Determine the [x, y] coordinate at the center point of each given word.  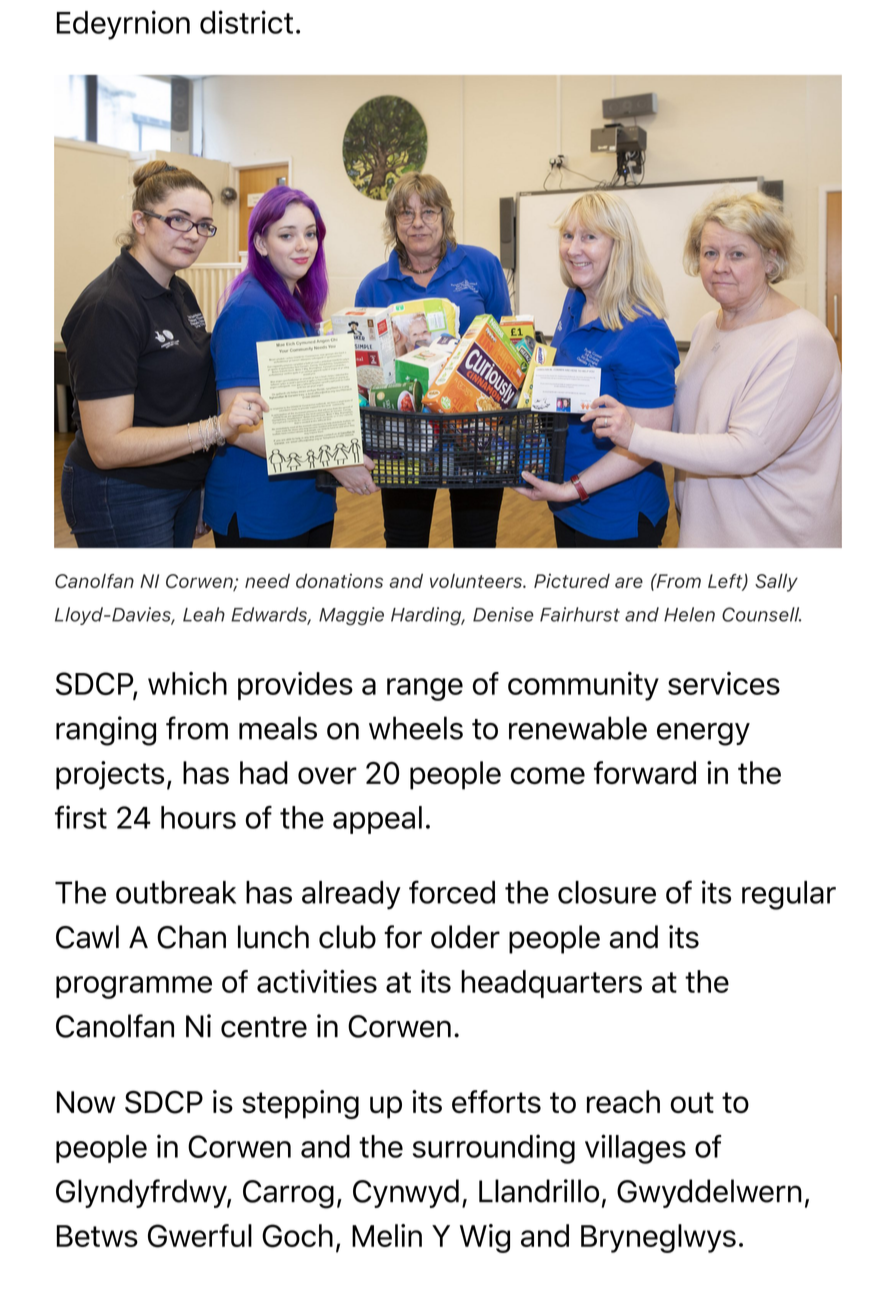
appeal [377, 820]
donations [339, 580]
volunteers [477, 581]
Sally [776, 583]
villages [635, 1149]
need [267, 581]
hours [198, 817]
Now [86, 1102]
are [629, 582]
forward [645, 772]
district [246, 22]
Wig [485, 1238]
